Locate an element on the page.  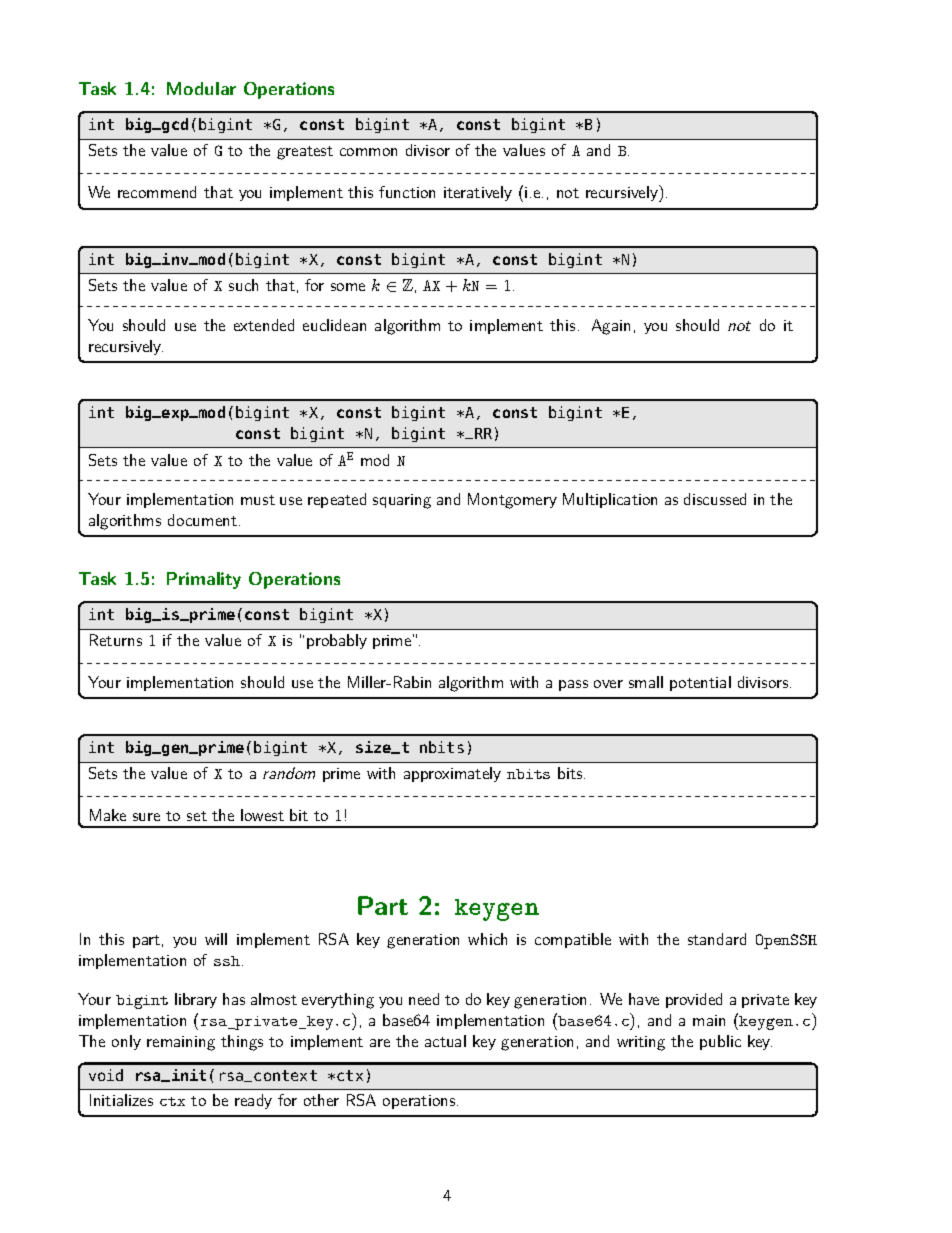
writing is located at coordinates (641, 1043).
